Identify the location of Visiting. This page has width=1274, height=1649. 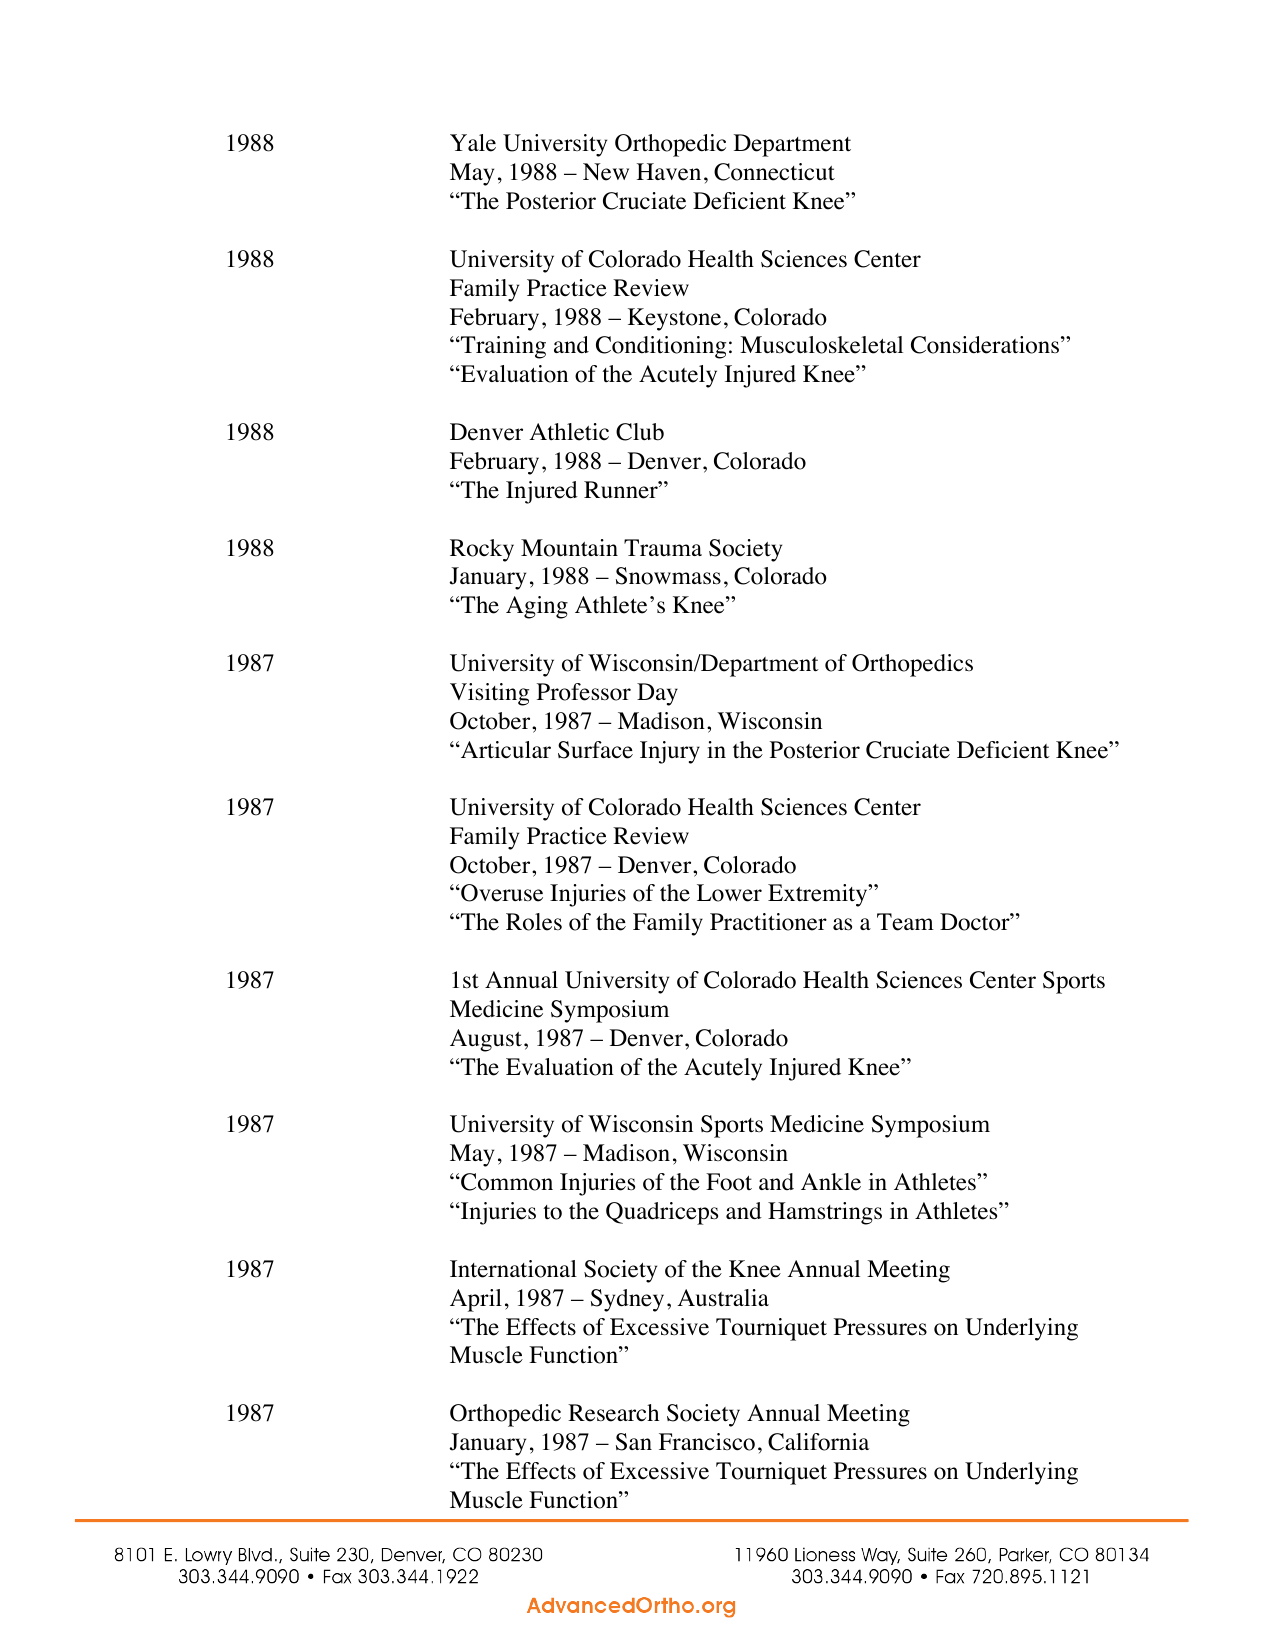
(489, 694).
